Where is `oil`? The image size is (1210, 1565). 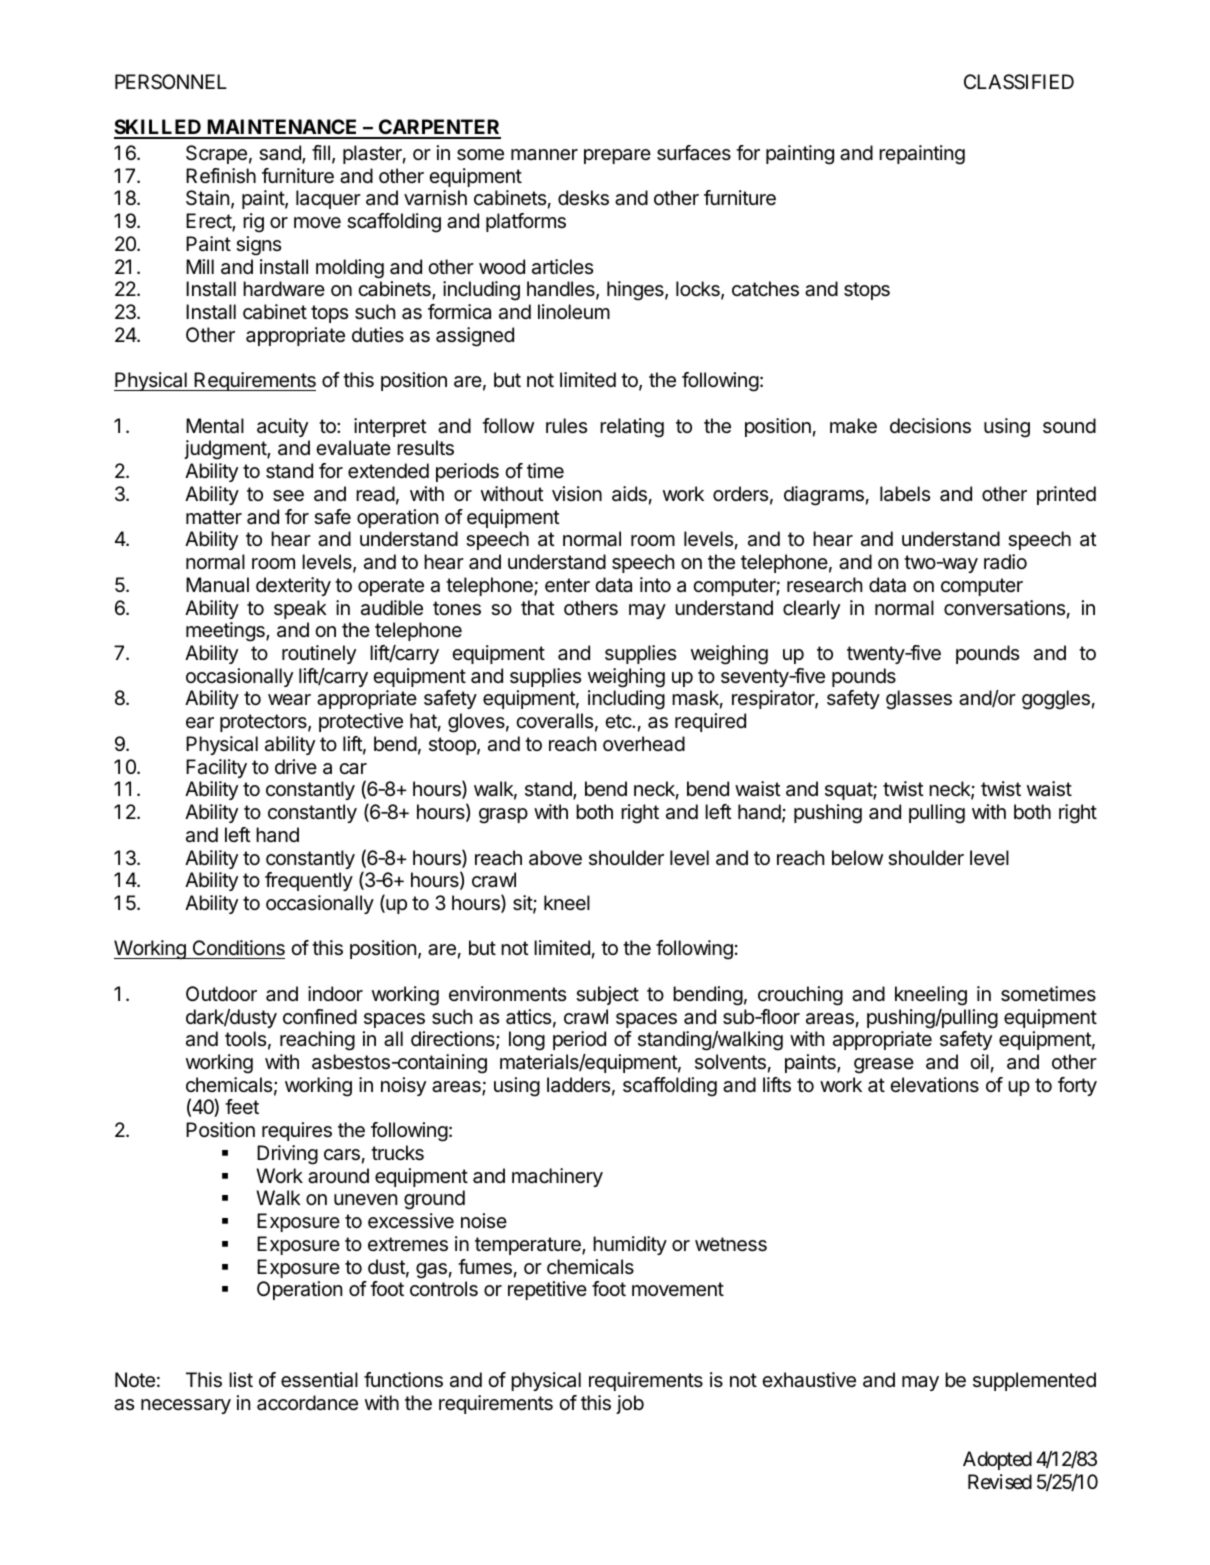
oil is located at coordinates (979, 1061).
